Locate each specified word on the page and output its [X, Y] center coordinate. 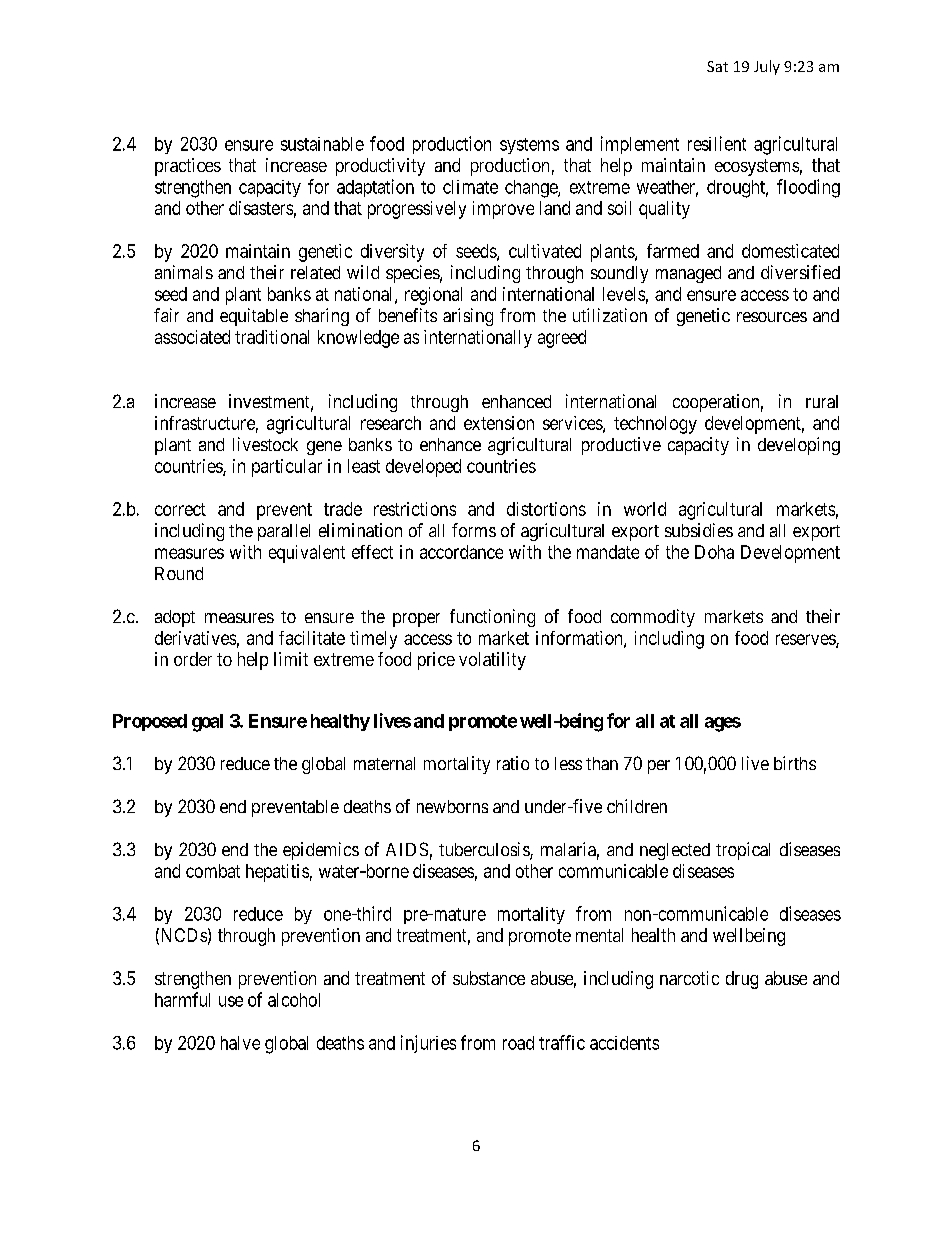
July [767, 67]
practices [188, 167]
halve [240, 1043]
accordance [461, 552]
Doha [714, 552]
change [532, 189]
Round [179, 573]
